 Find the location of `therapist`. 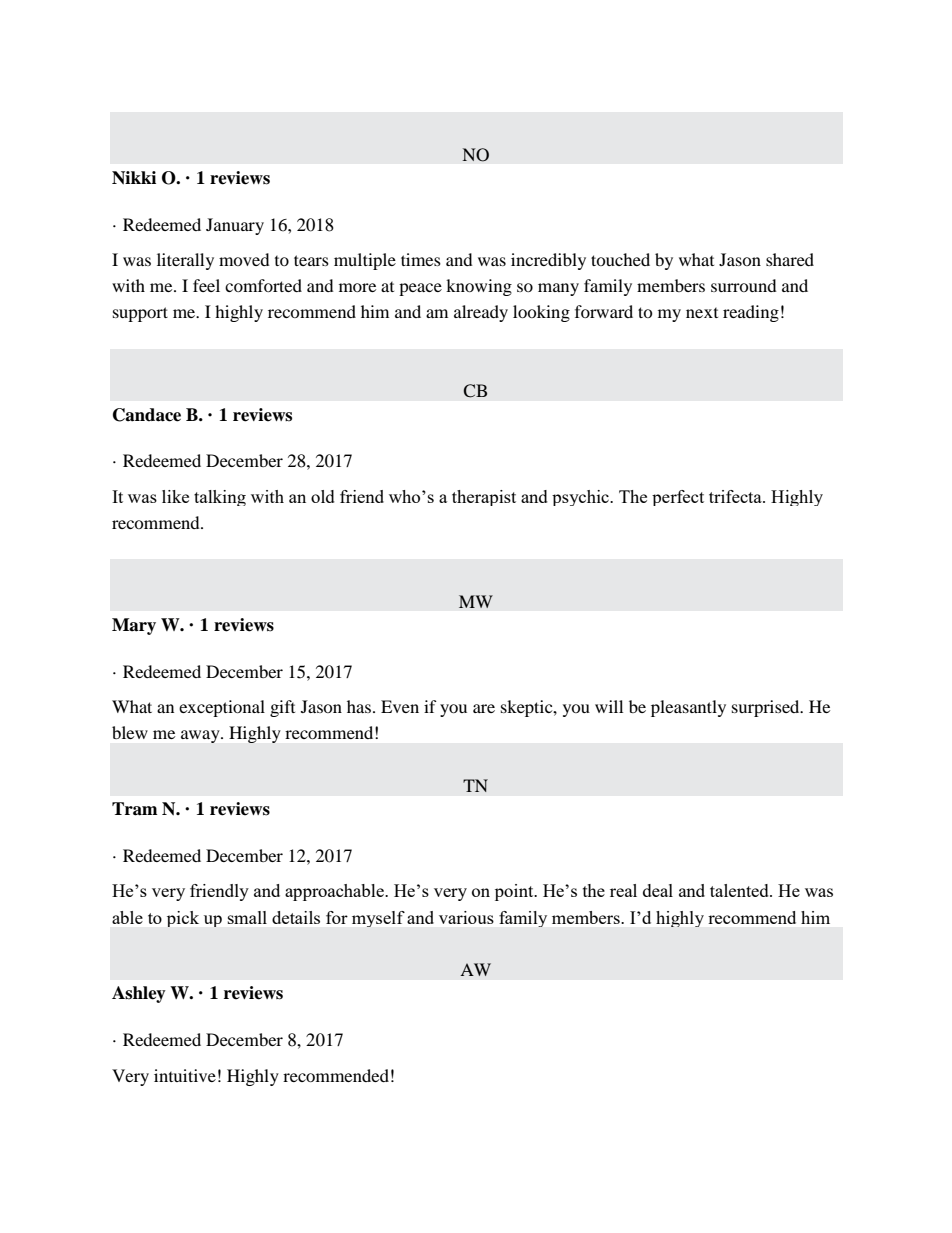

therapist is located at coordinates (484, 498).
